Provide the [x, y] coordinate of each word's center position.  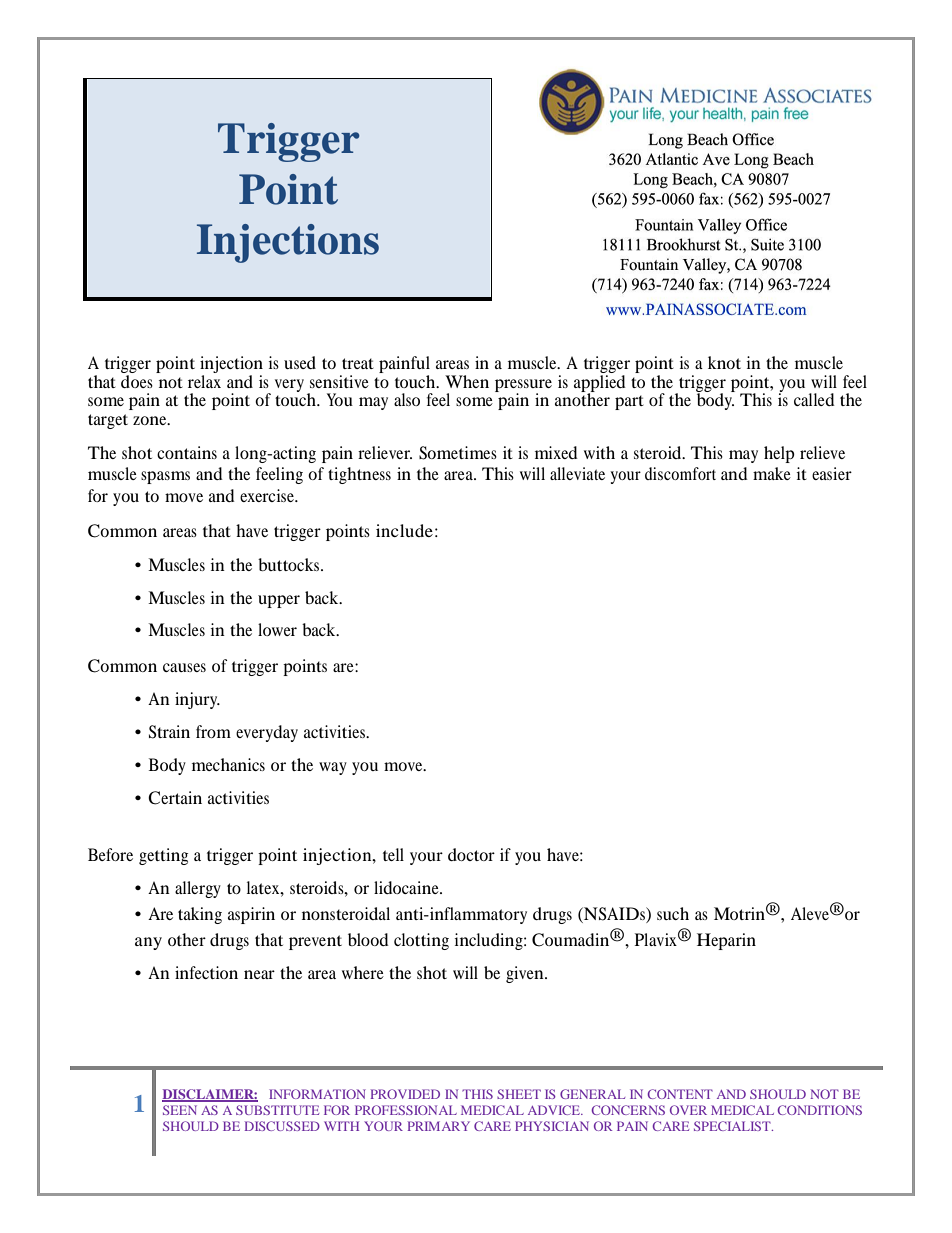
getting [163, 856]
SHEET [519, 1094]
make [772, 473]
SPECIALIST [733, 1126]
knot [724, 362]
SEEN [180, 1110]
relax [204, 381]
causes [184, 667]
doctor [471, 854]
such [673, 913]
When [467, 381]
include [404, 530]
